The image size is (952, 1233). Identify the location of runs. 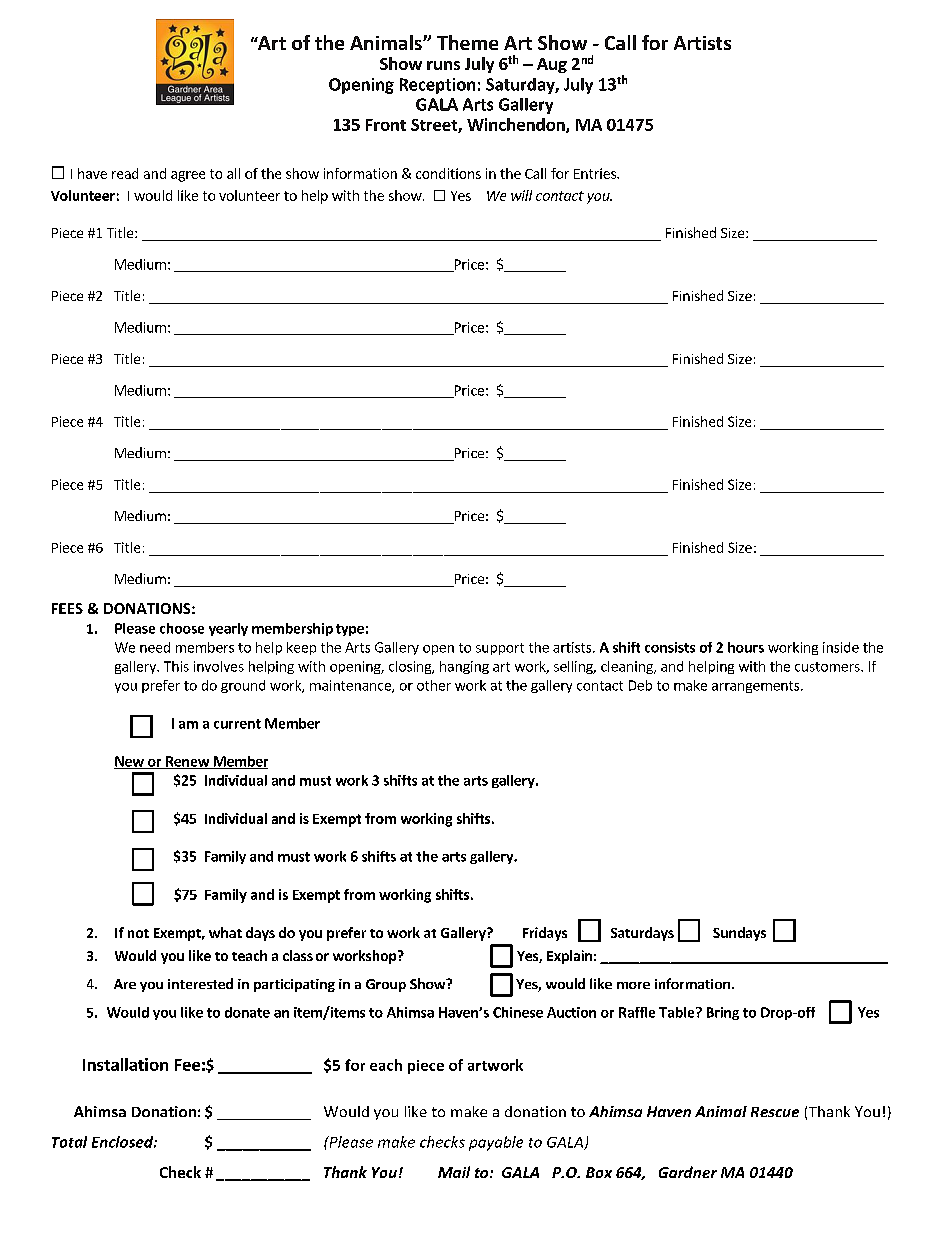
(443, 65).
